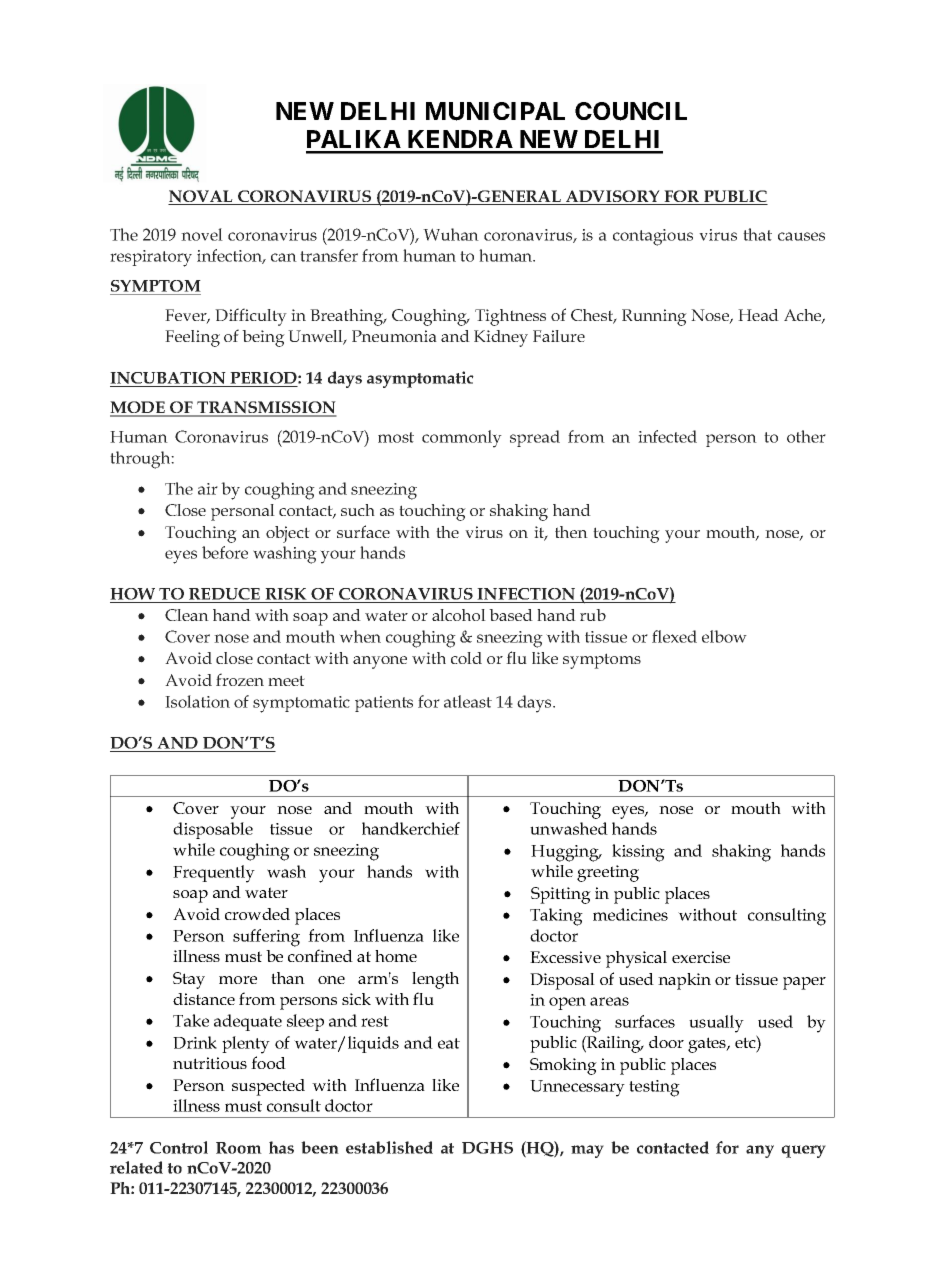  Describe the element at coordinates (239, 1148) in the page. I see `Room` at that location.
